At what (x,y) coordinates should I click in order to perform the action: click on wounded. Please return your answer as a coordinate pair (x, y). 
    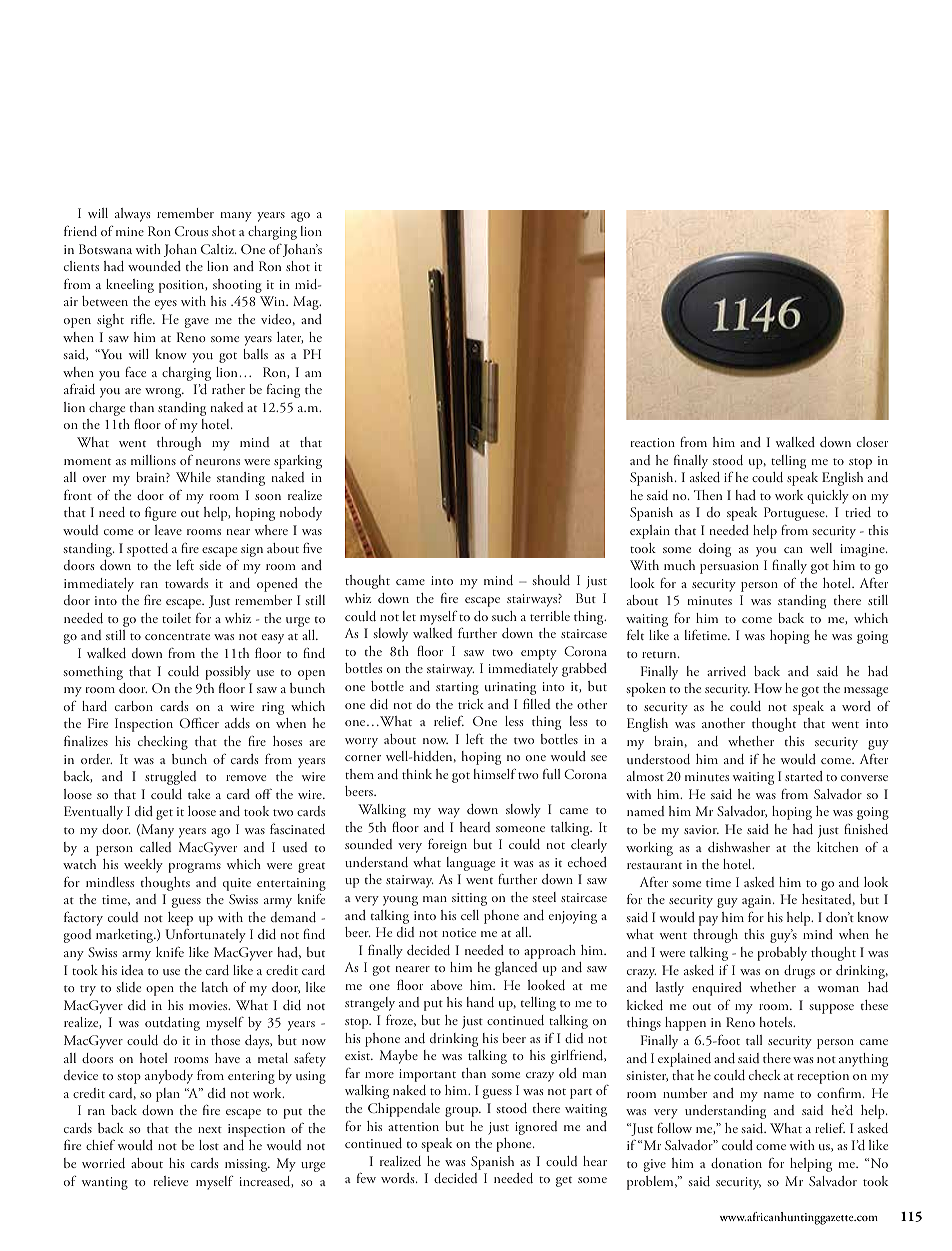
    Looking at the image, I should click on (154, 266).
